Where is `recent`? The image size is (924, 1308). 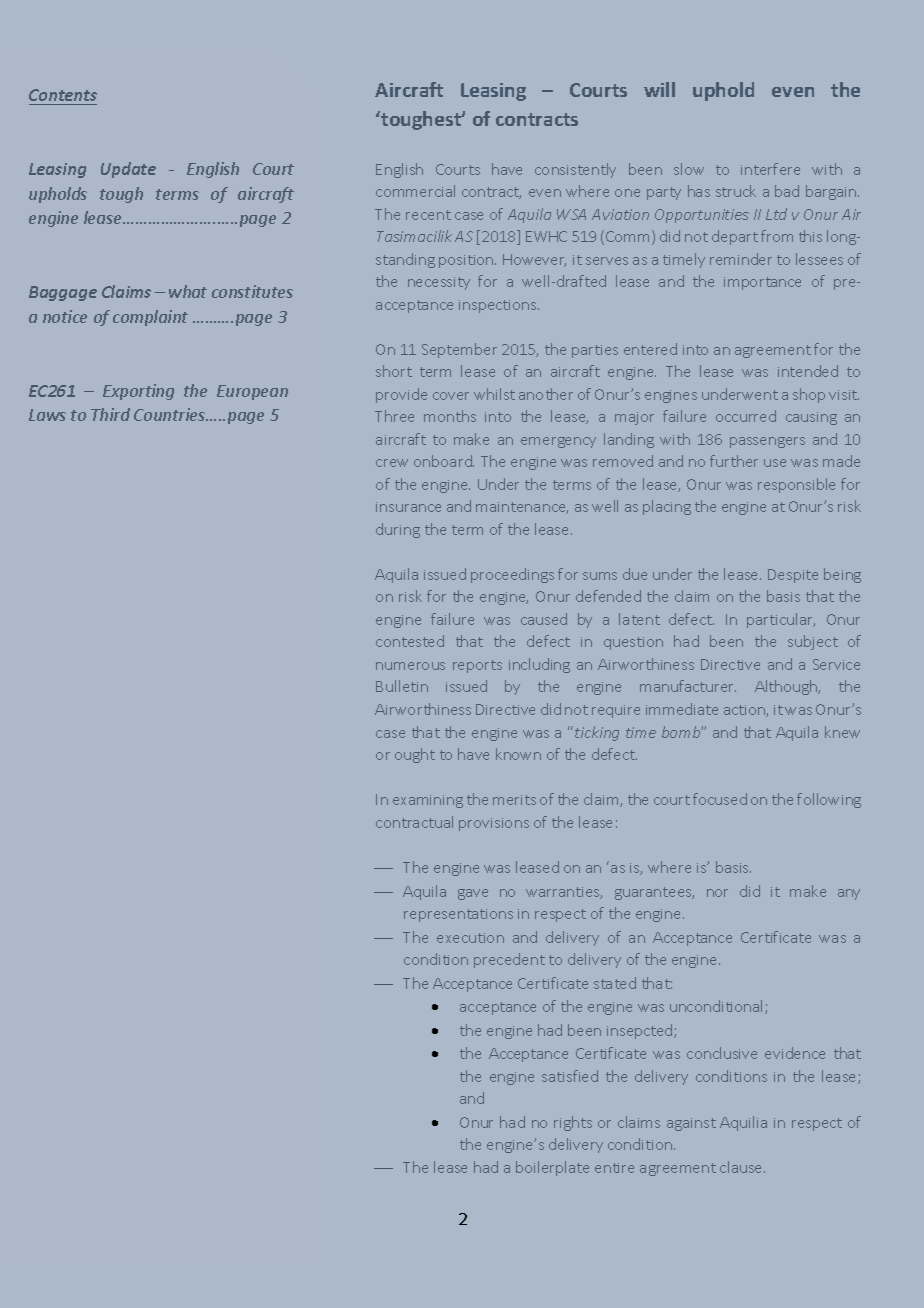 recent is located at coordinates (428, 215).
